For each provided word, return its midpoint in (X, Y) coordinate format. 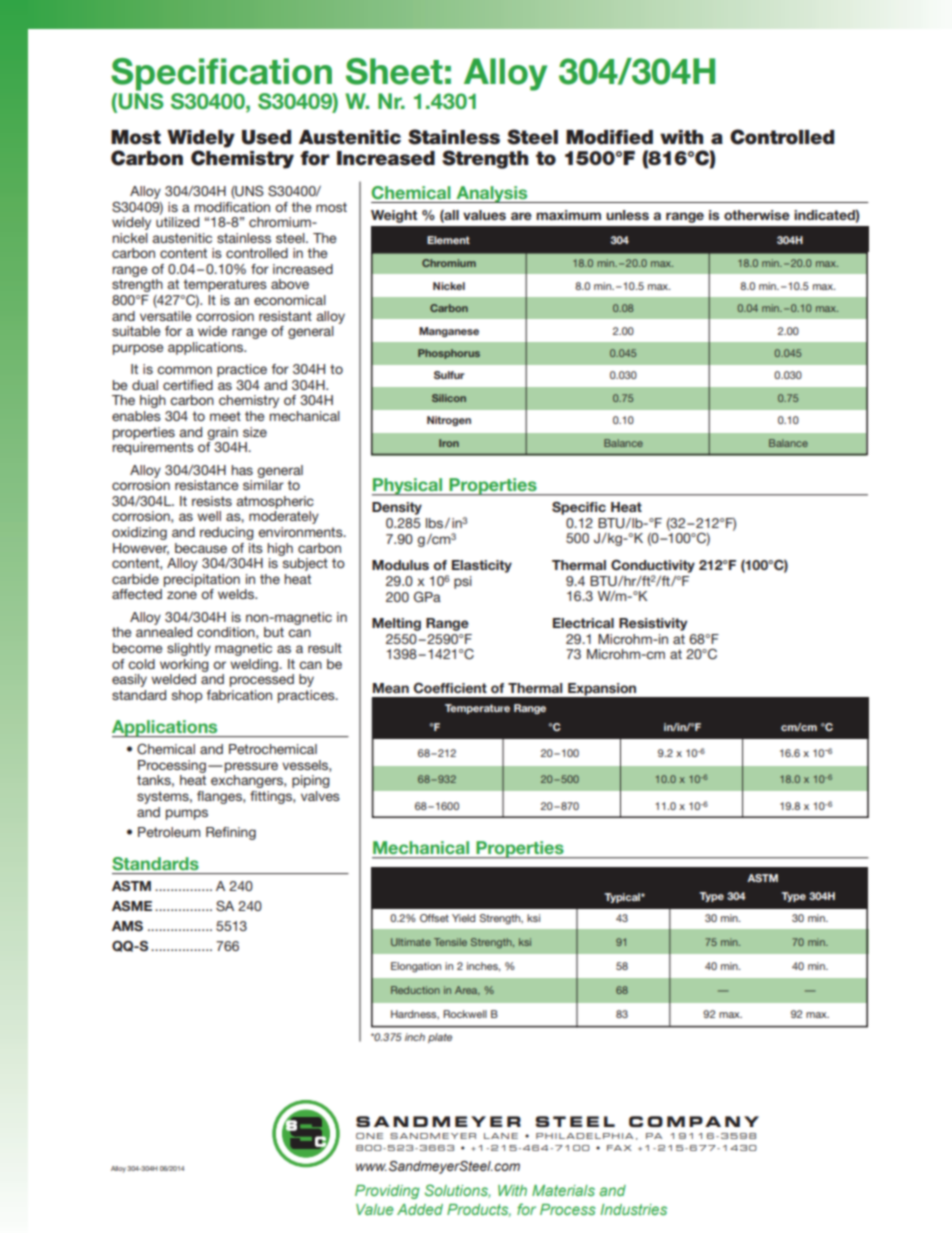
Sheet (394, 71)
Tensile (450, 942)
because (201, 548)
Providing (387, 1192)
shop (187, 696)
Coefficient (450, 688)
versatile (165, 316)
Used (266, 137)
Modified (609, 137)
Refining (231, 833)
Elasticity (482, 566)
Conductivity (653, 566)
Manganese (449, 332)
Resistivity (653, 624)
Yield (463, 918)
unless (627, 215)
